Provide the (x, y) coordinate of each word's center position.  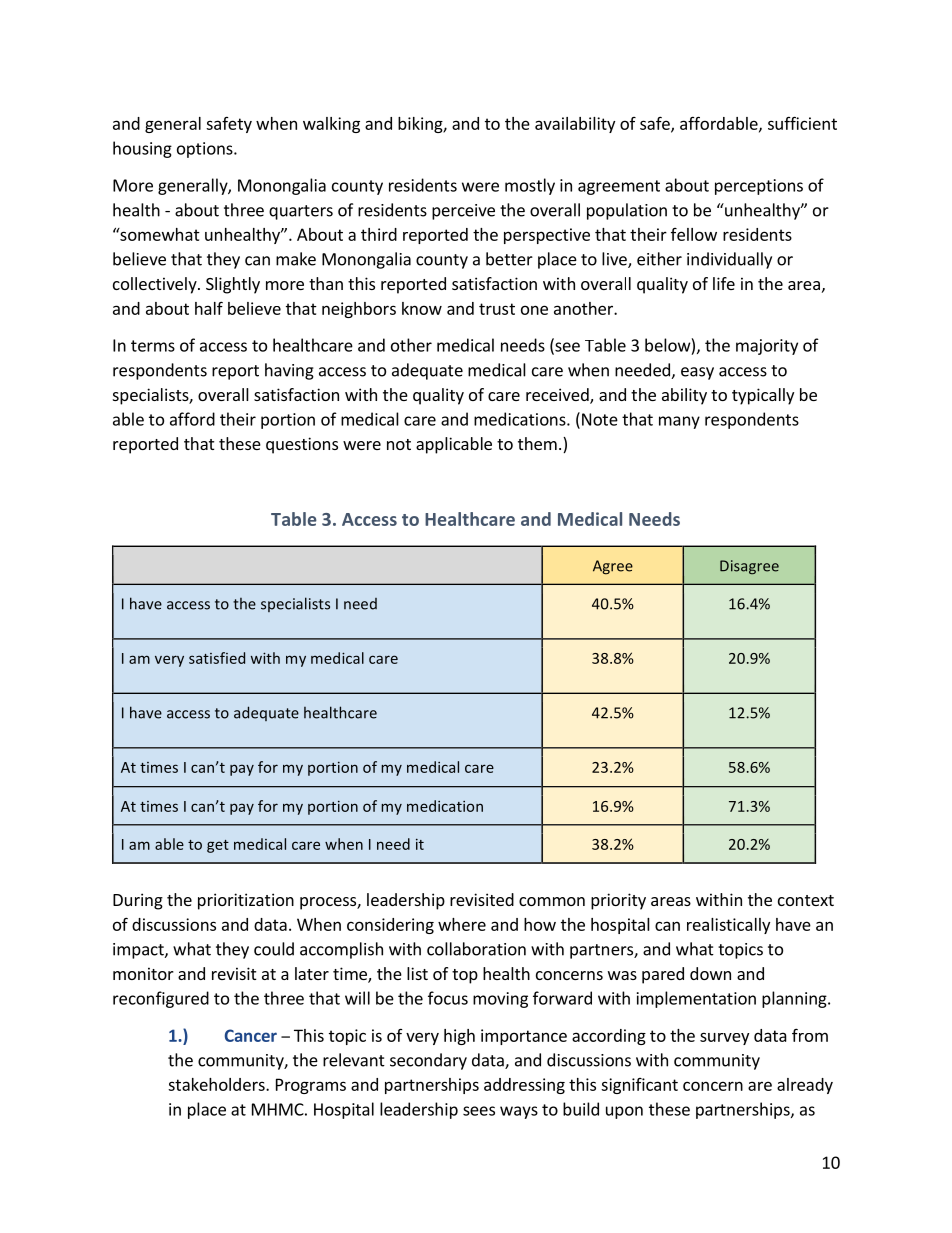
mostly (530, 186)
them (537, 443)
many (679, 422)
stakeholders (217, 1084)
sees (479, 1111)
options (206, 150)
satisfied (217, 658)
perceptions (759, 187)
